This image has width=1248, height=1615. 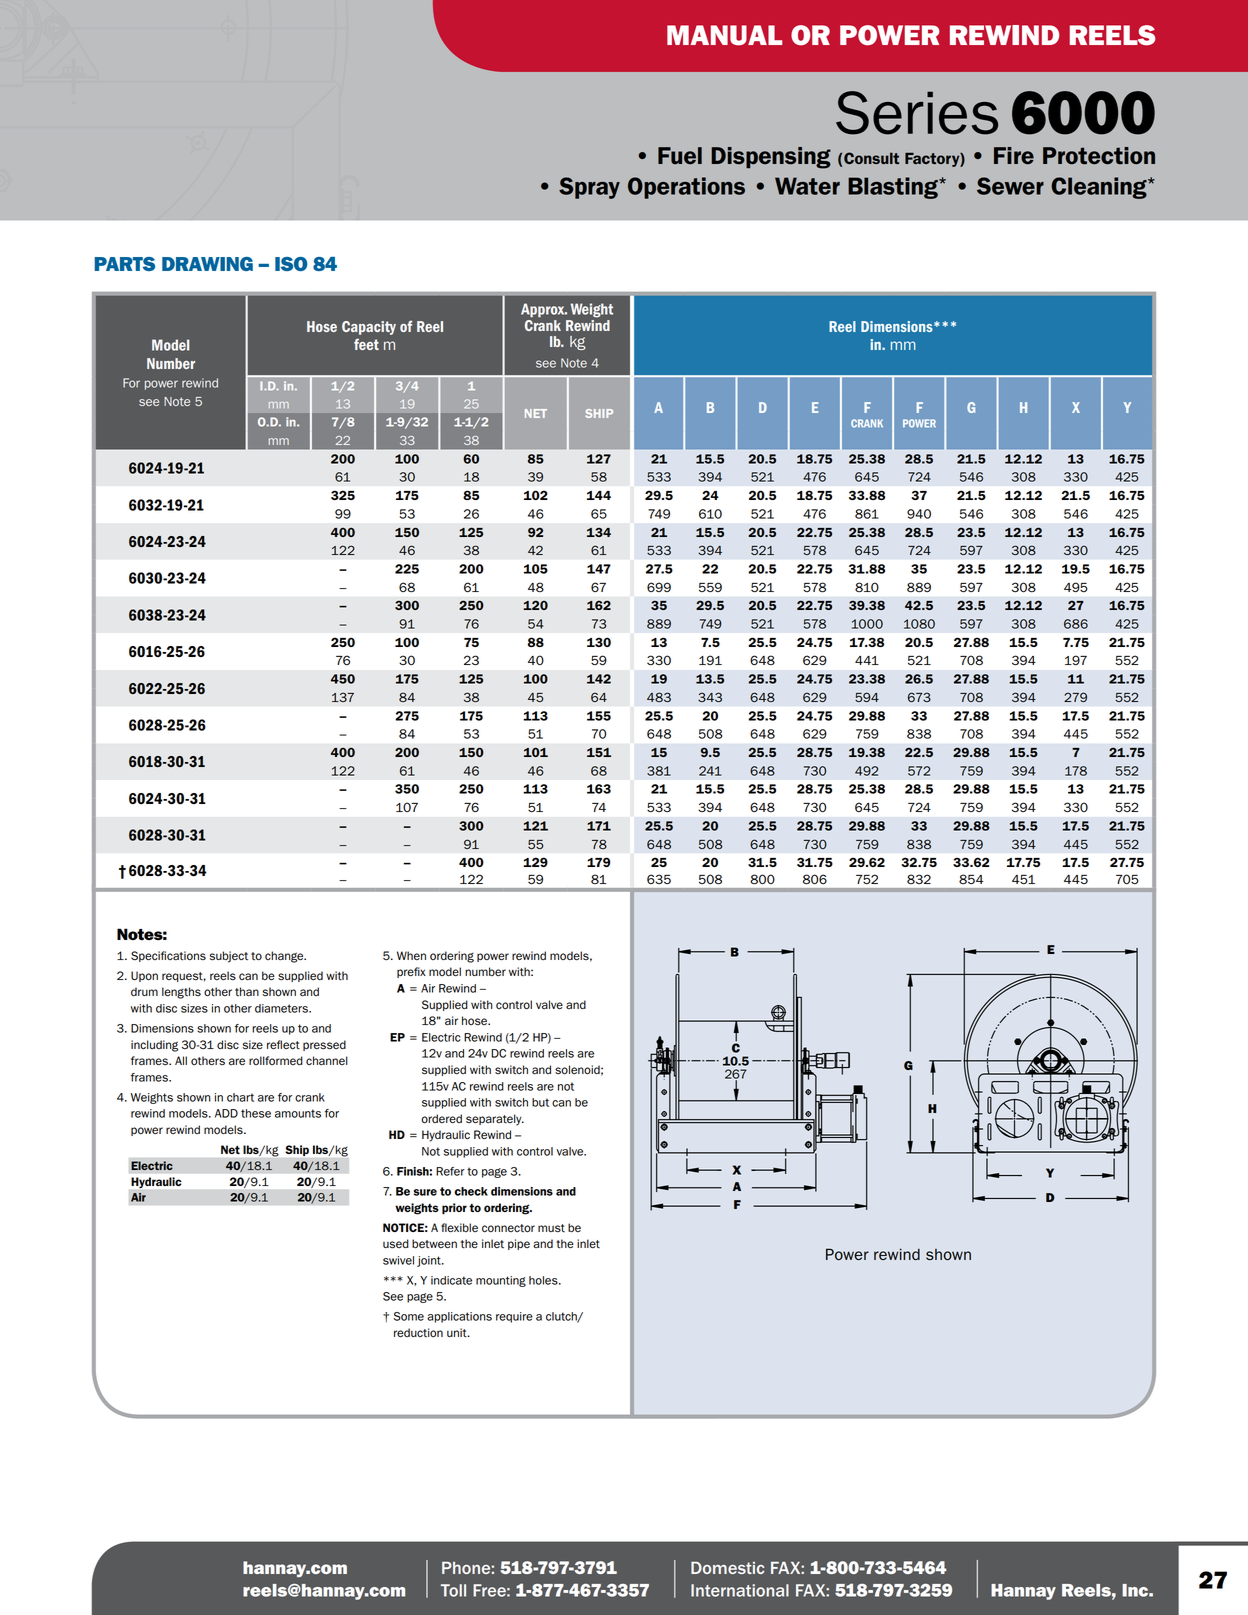 I want to click on When, so click(x=411, y=955).
